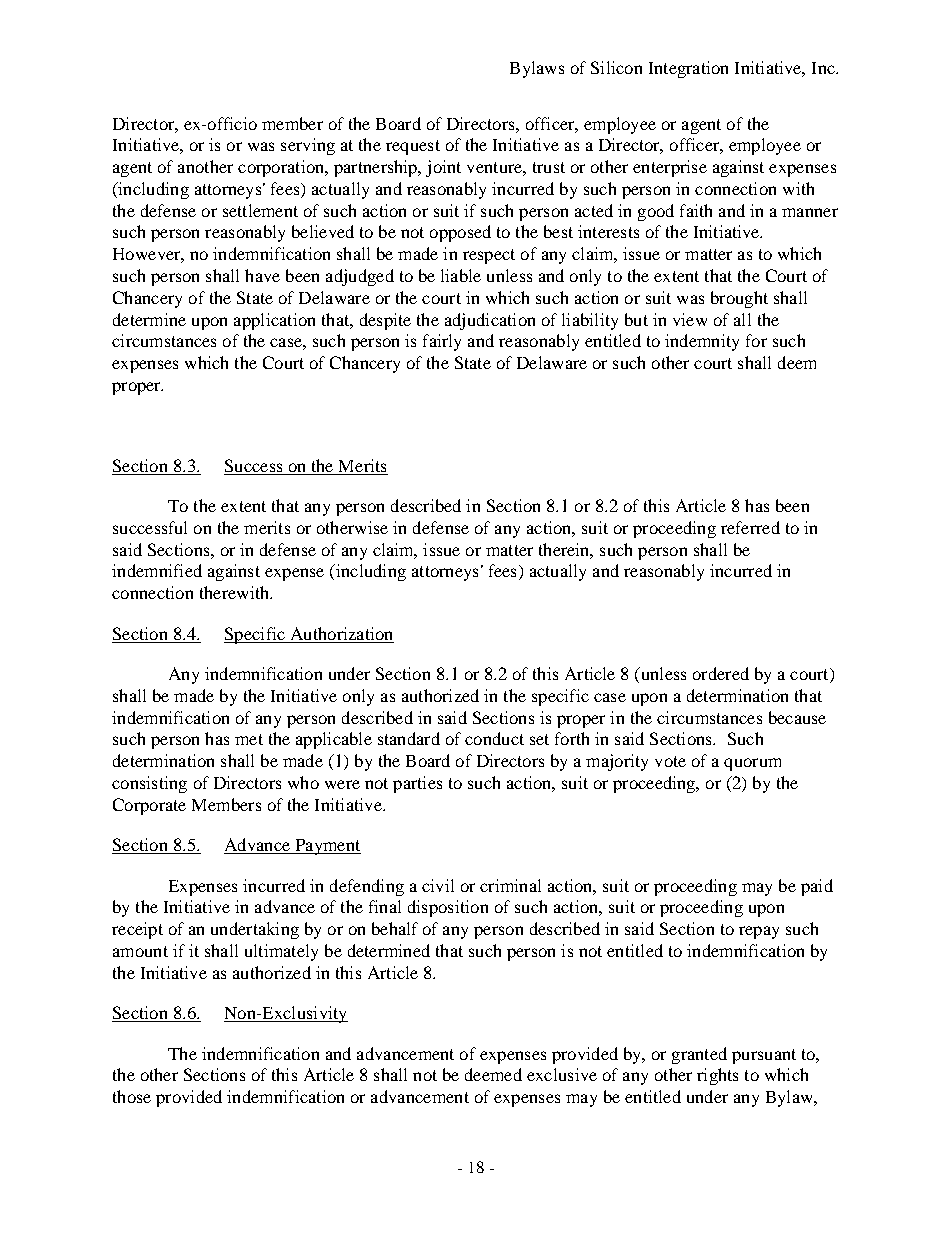 This image has width=952, height=1233. What do you see at coordinates (562, 1074) in the image?
I see `exclusive` at bounding box center [562, 1074].
